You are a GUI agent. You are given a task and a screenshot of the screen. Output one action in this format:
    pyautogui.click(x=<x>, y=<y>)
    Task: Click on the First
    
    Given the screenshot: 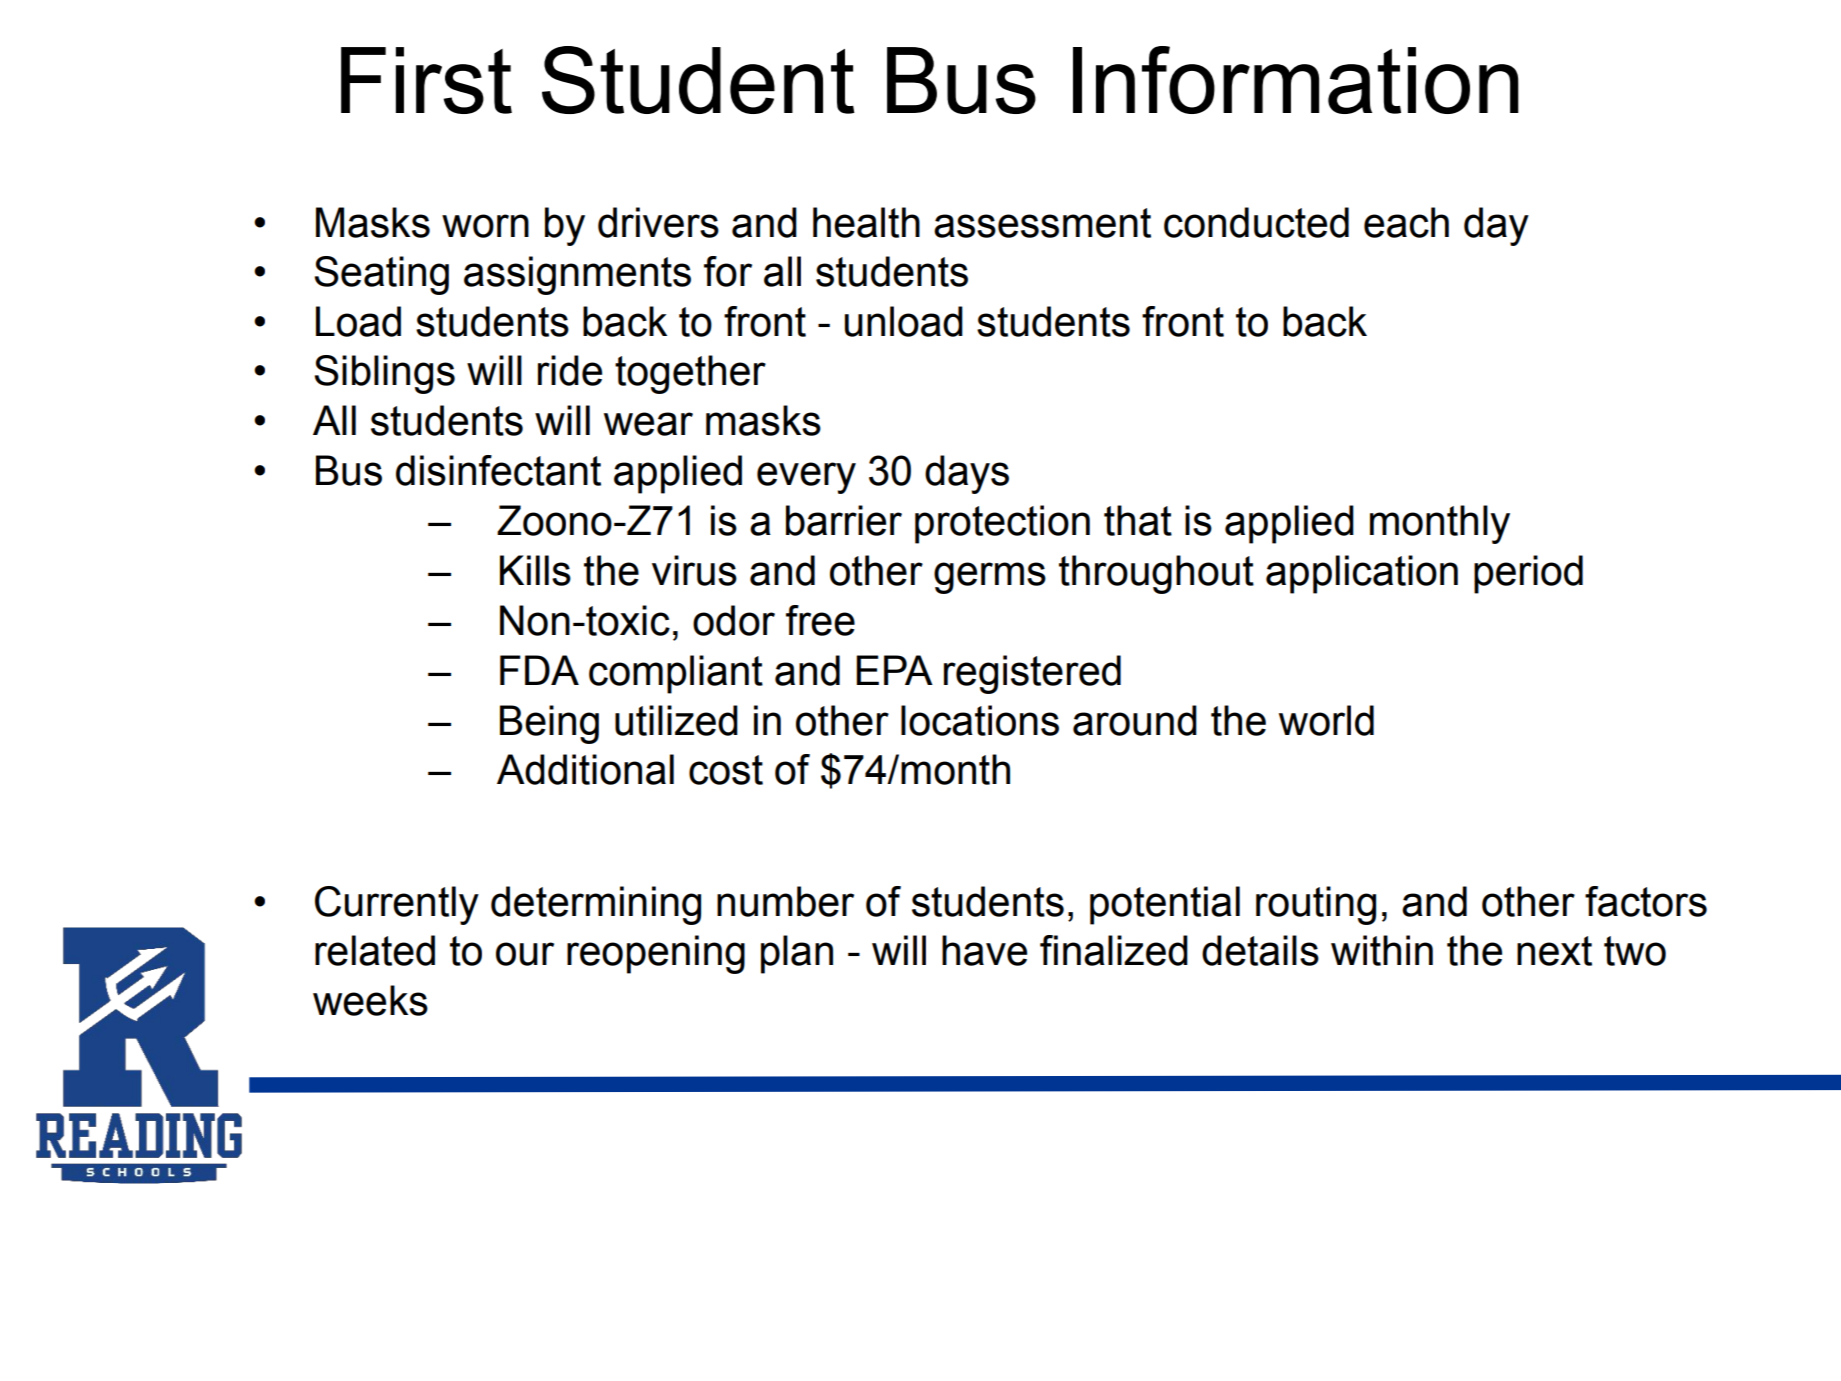 What is the action you would take?
    pyautogui.click(x=426, y=80)
